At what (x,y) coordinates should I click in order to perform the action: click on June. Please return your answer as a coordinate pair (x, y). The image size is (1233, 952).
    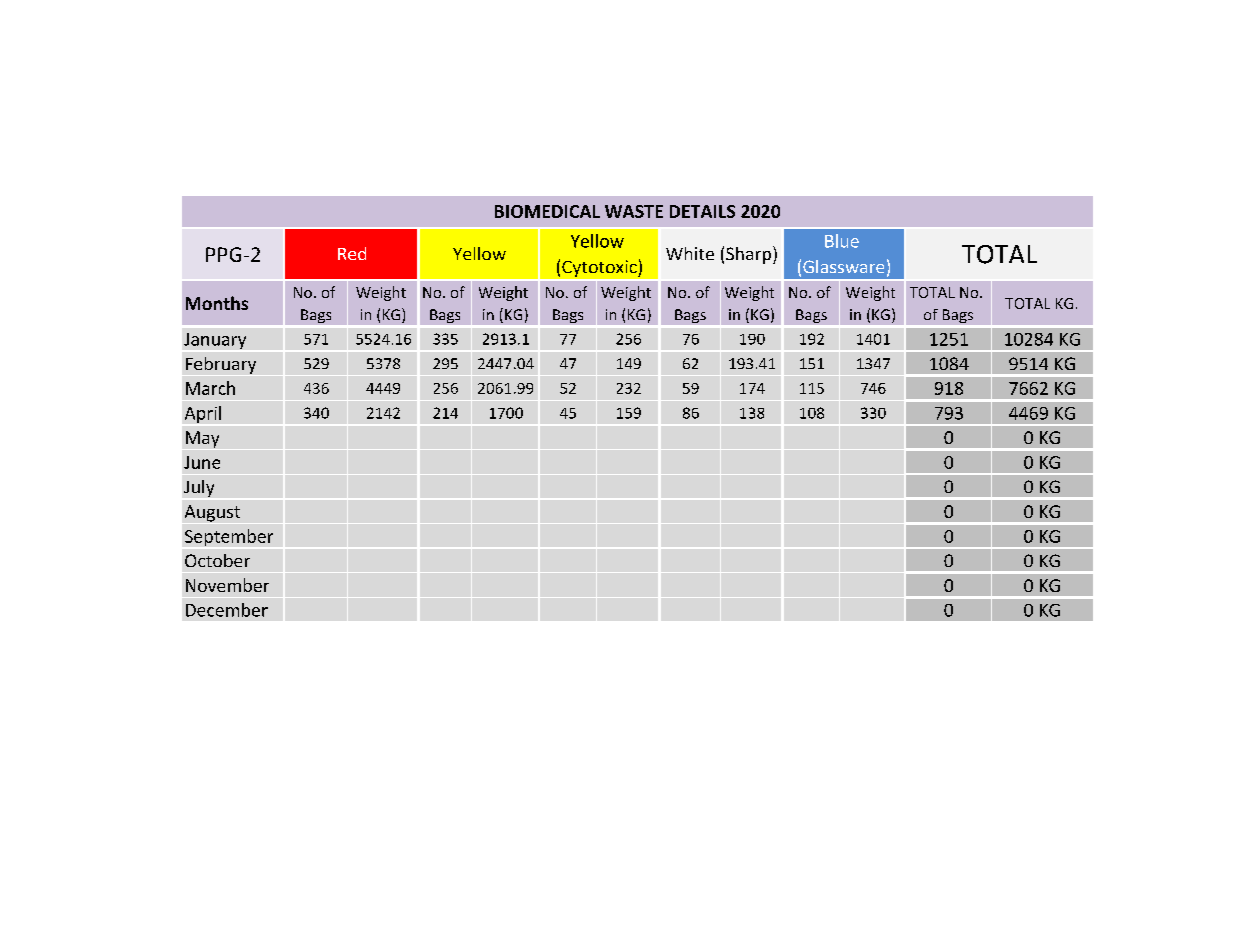
    Looking at the image, I should click on (202, 462).
